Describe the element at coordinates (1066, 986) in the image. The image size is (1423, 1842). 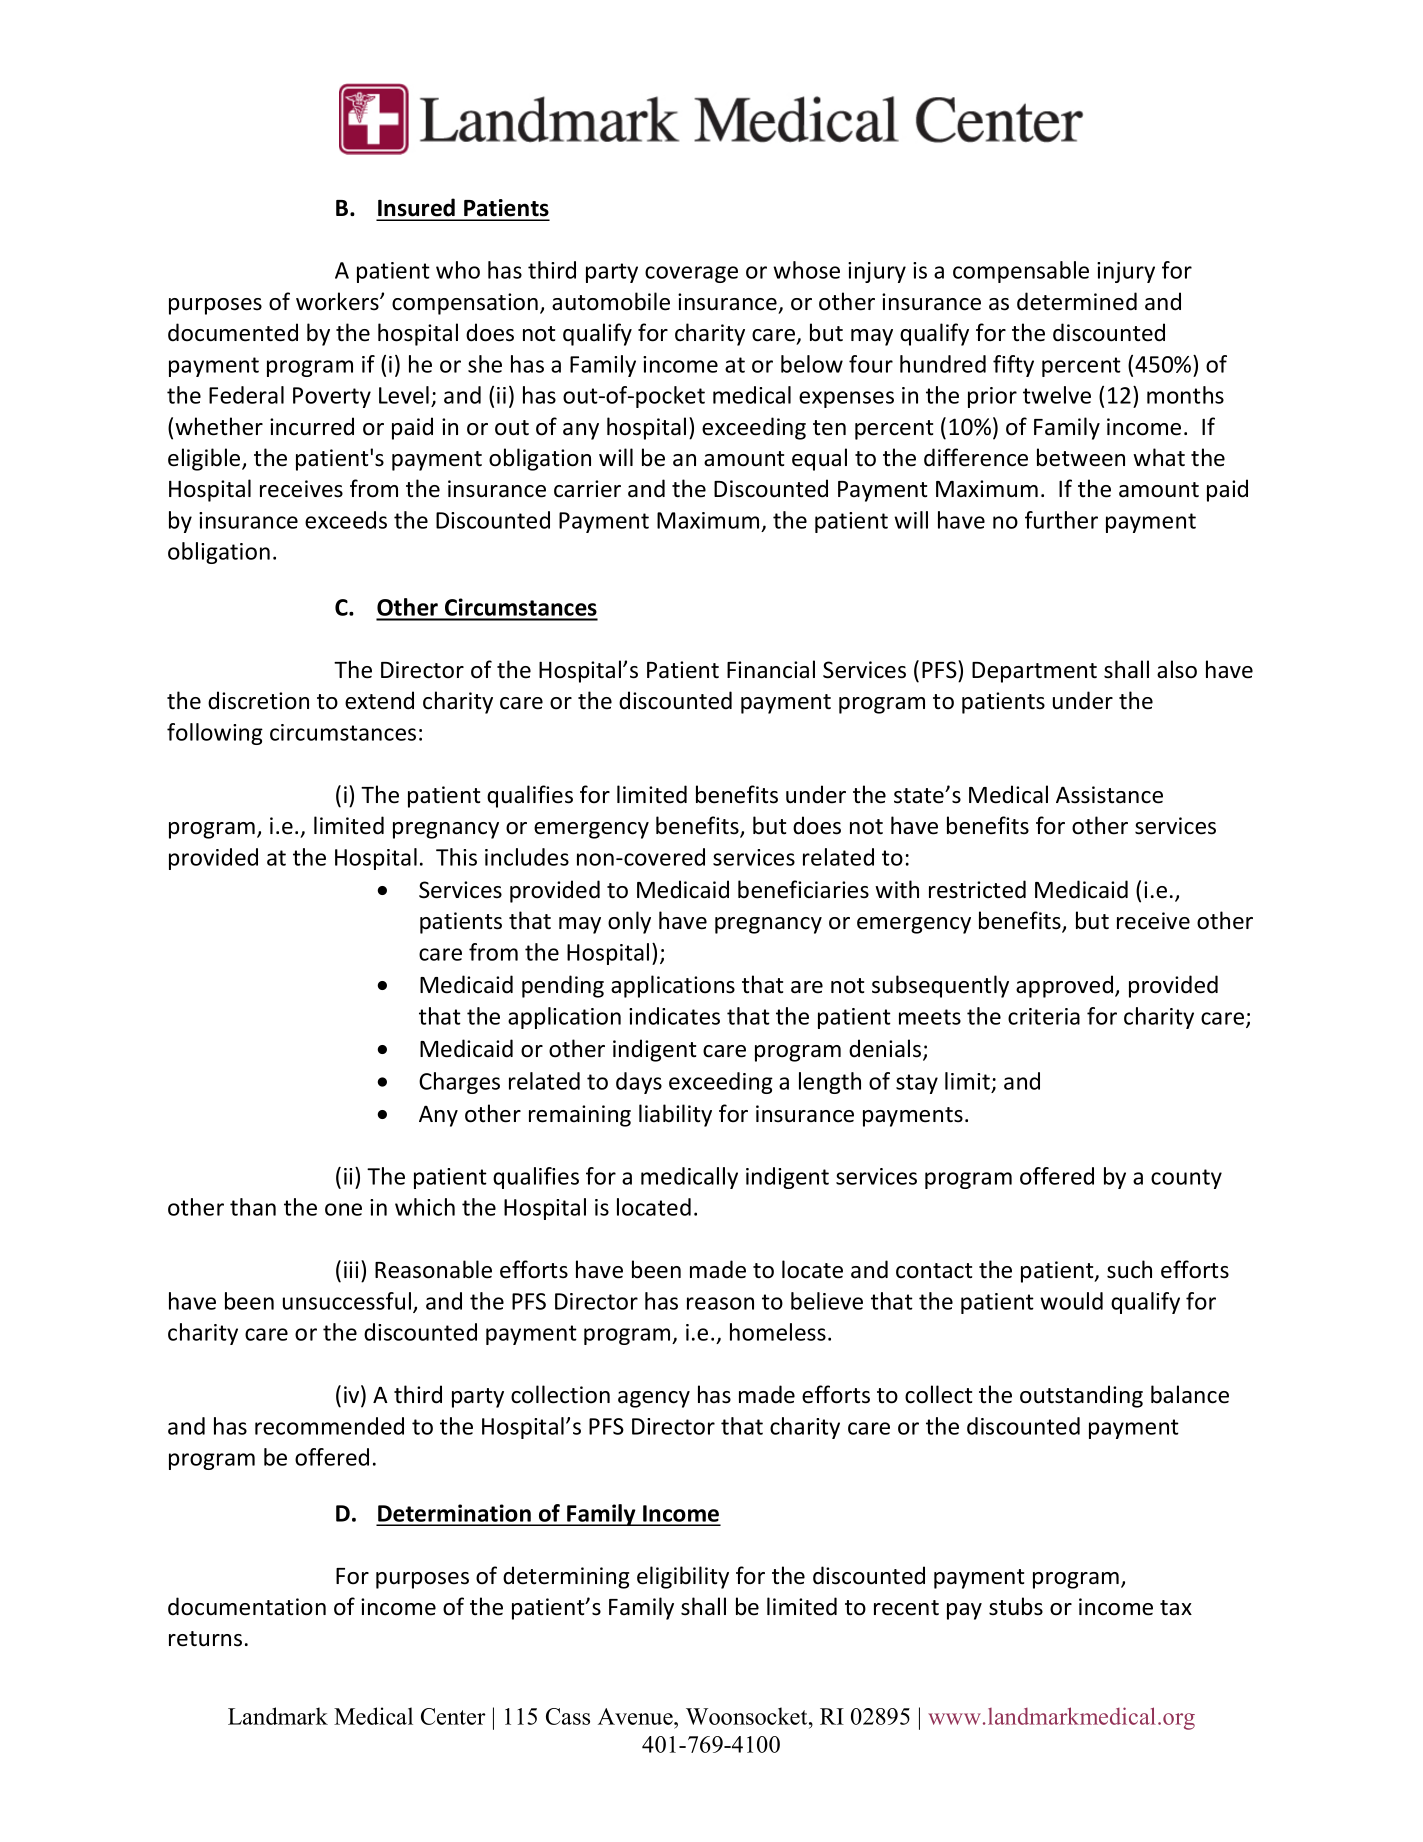
I see `approved` at that location.
